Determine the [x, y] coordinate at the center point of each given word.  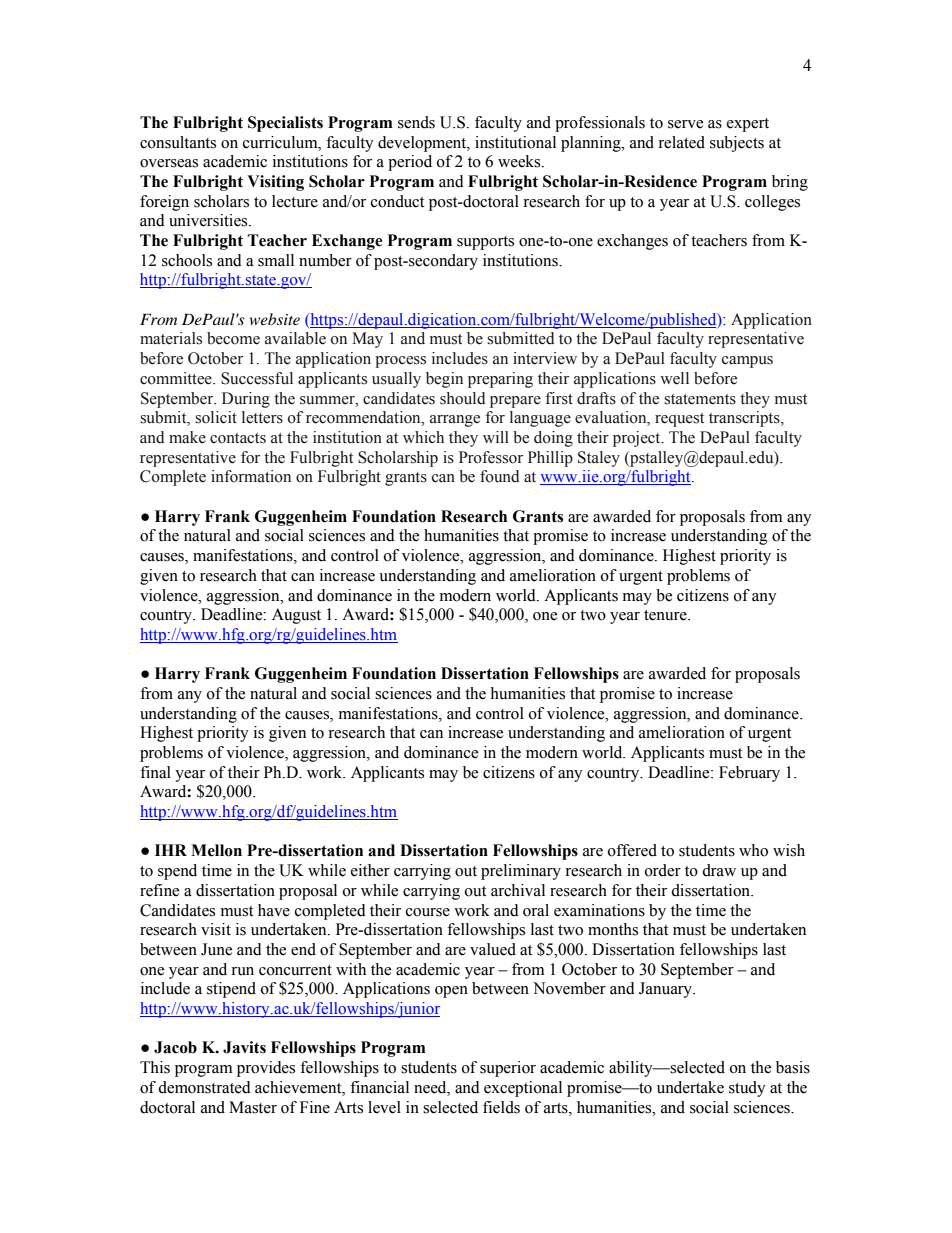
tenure [666, 615]
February [749, 774]
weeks [520, 161]
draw [719, 870]
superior [508, 1069]
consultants [178, 142]
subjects [737, 144]
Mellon [216, 850]
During [246, 400]
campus [747, 362]
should [463, 398]
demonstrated [204, 1087]
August [296, 616]
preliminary [521, 872]
